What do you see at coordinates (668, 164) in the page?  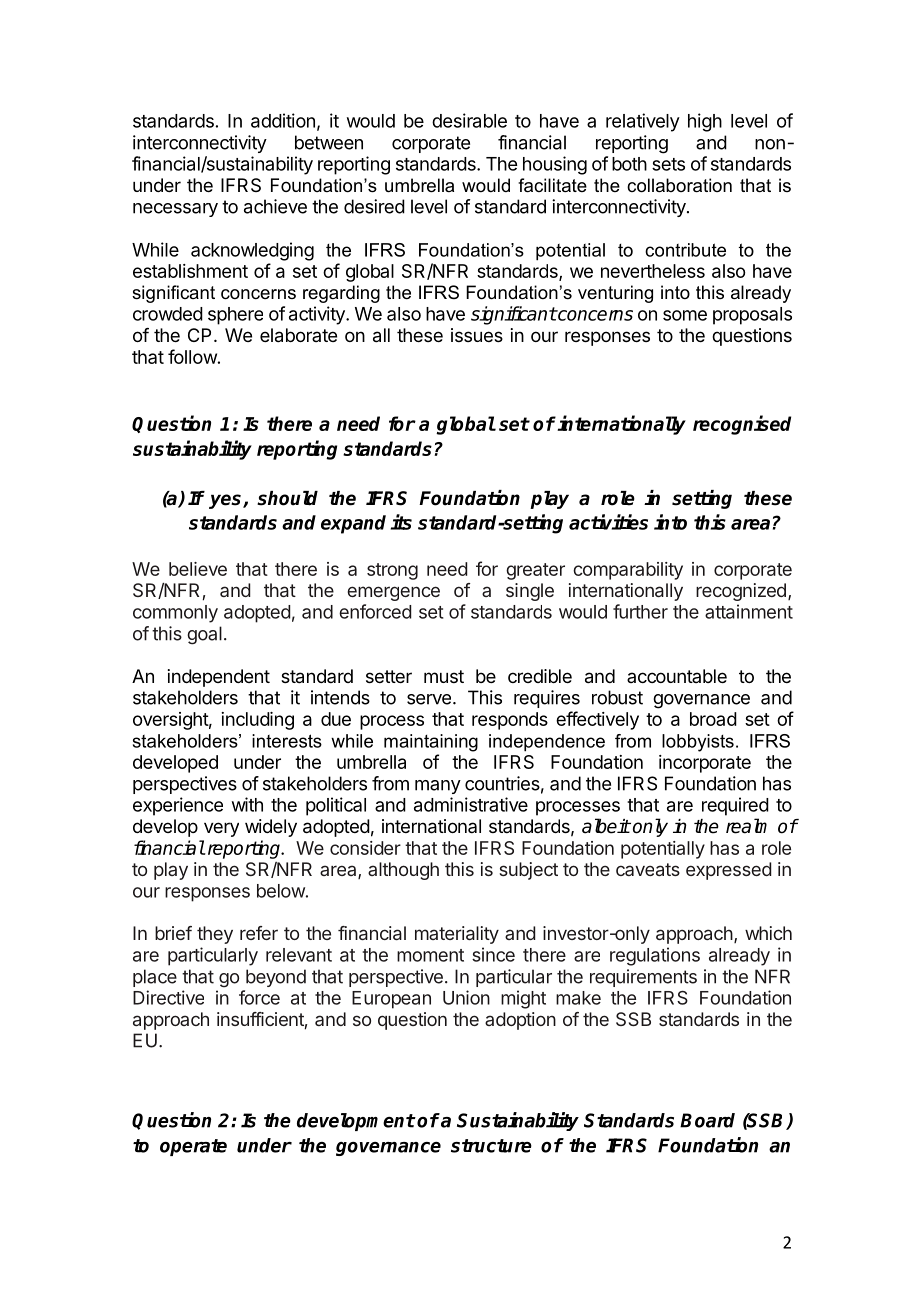 I see `sets` at bounding box center [668, 164].
